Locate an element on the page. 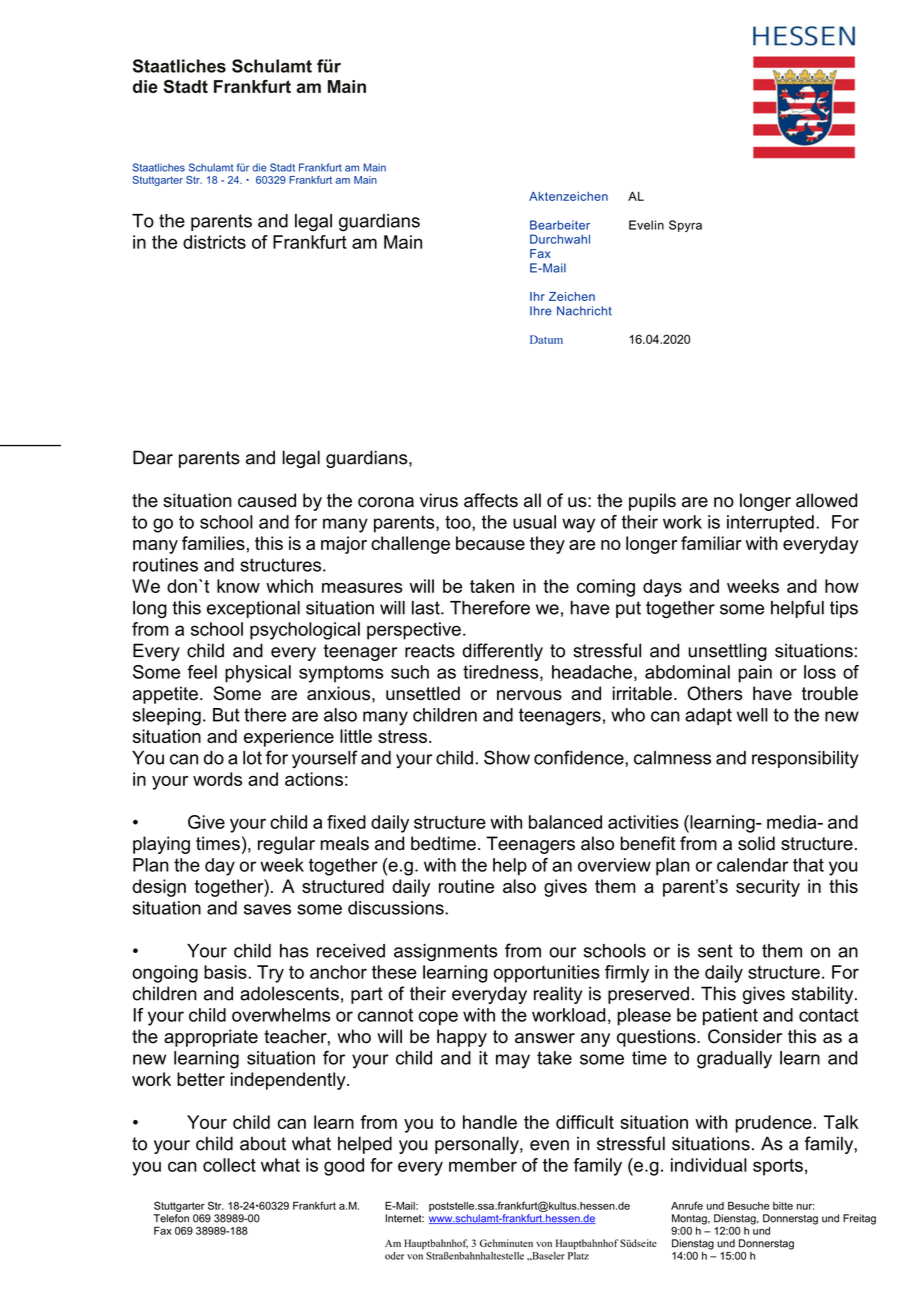 Image resolution: width=924 pixels, height=1308 pixels. Telefon is located at coordinates (171, 1218).
